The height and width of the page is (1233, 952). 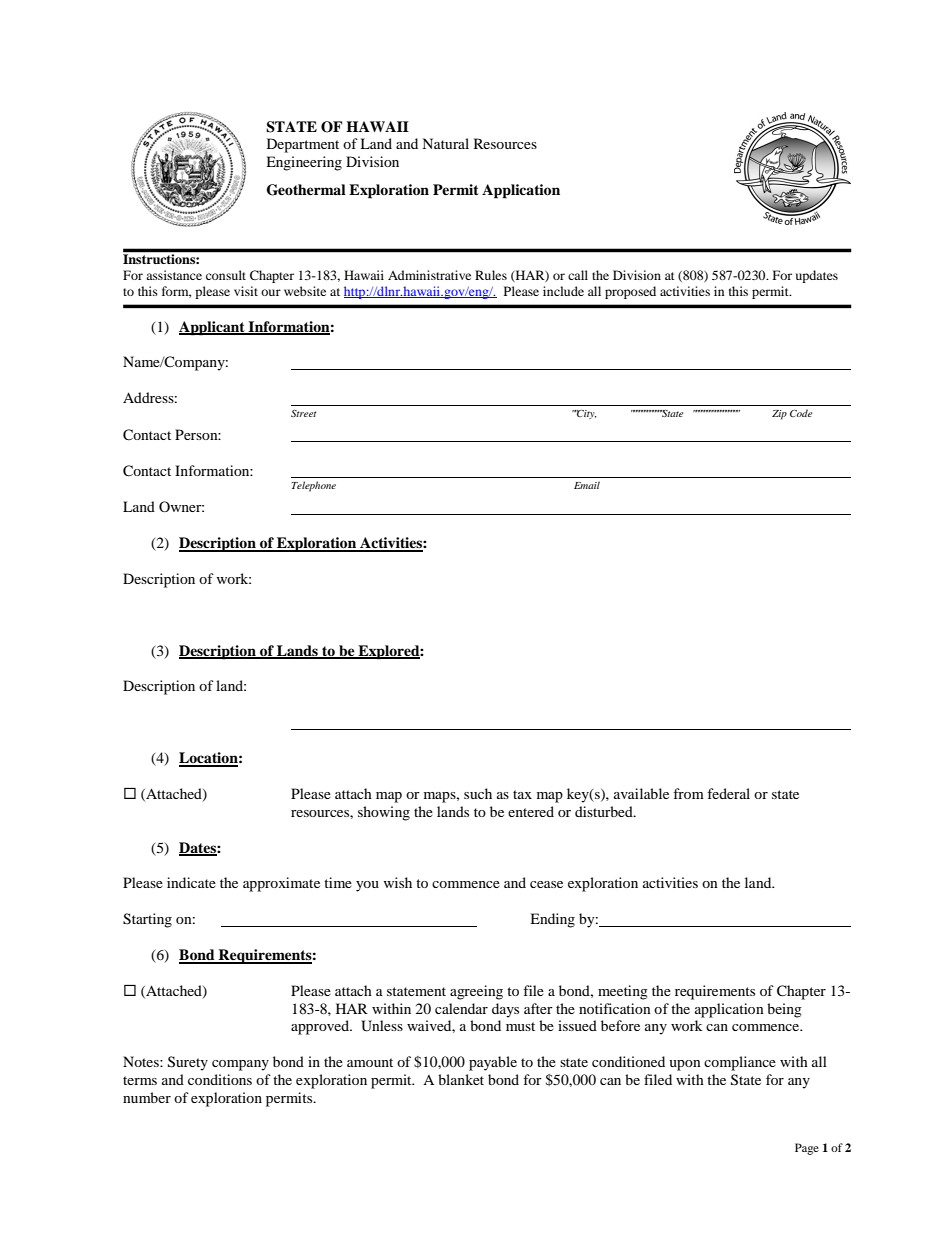 I want to click on blanket, so click(x=461, y=1079).
